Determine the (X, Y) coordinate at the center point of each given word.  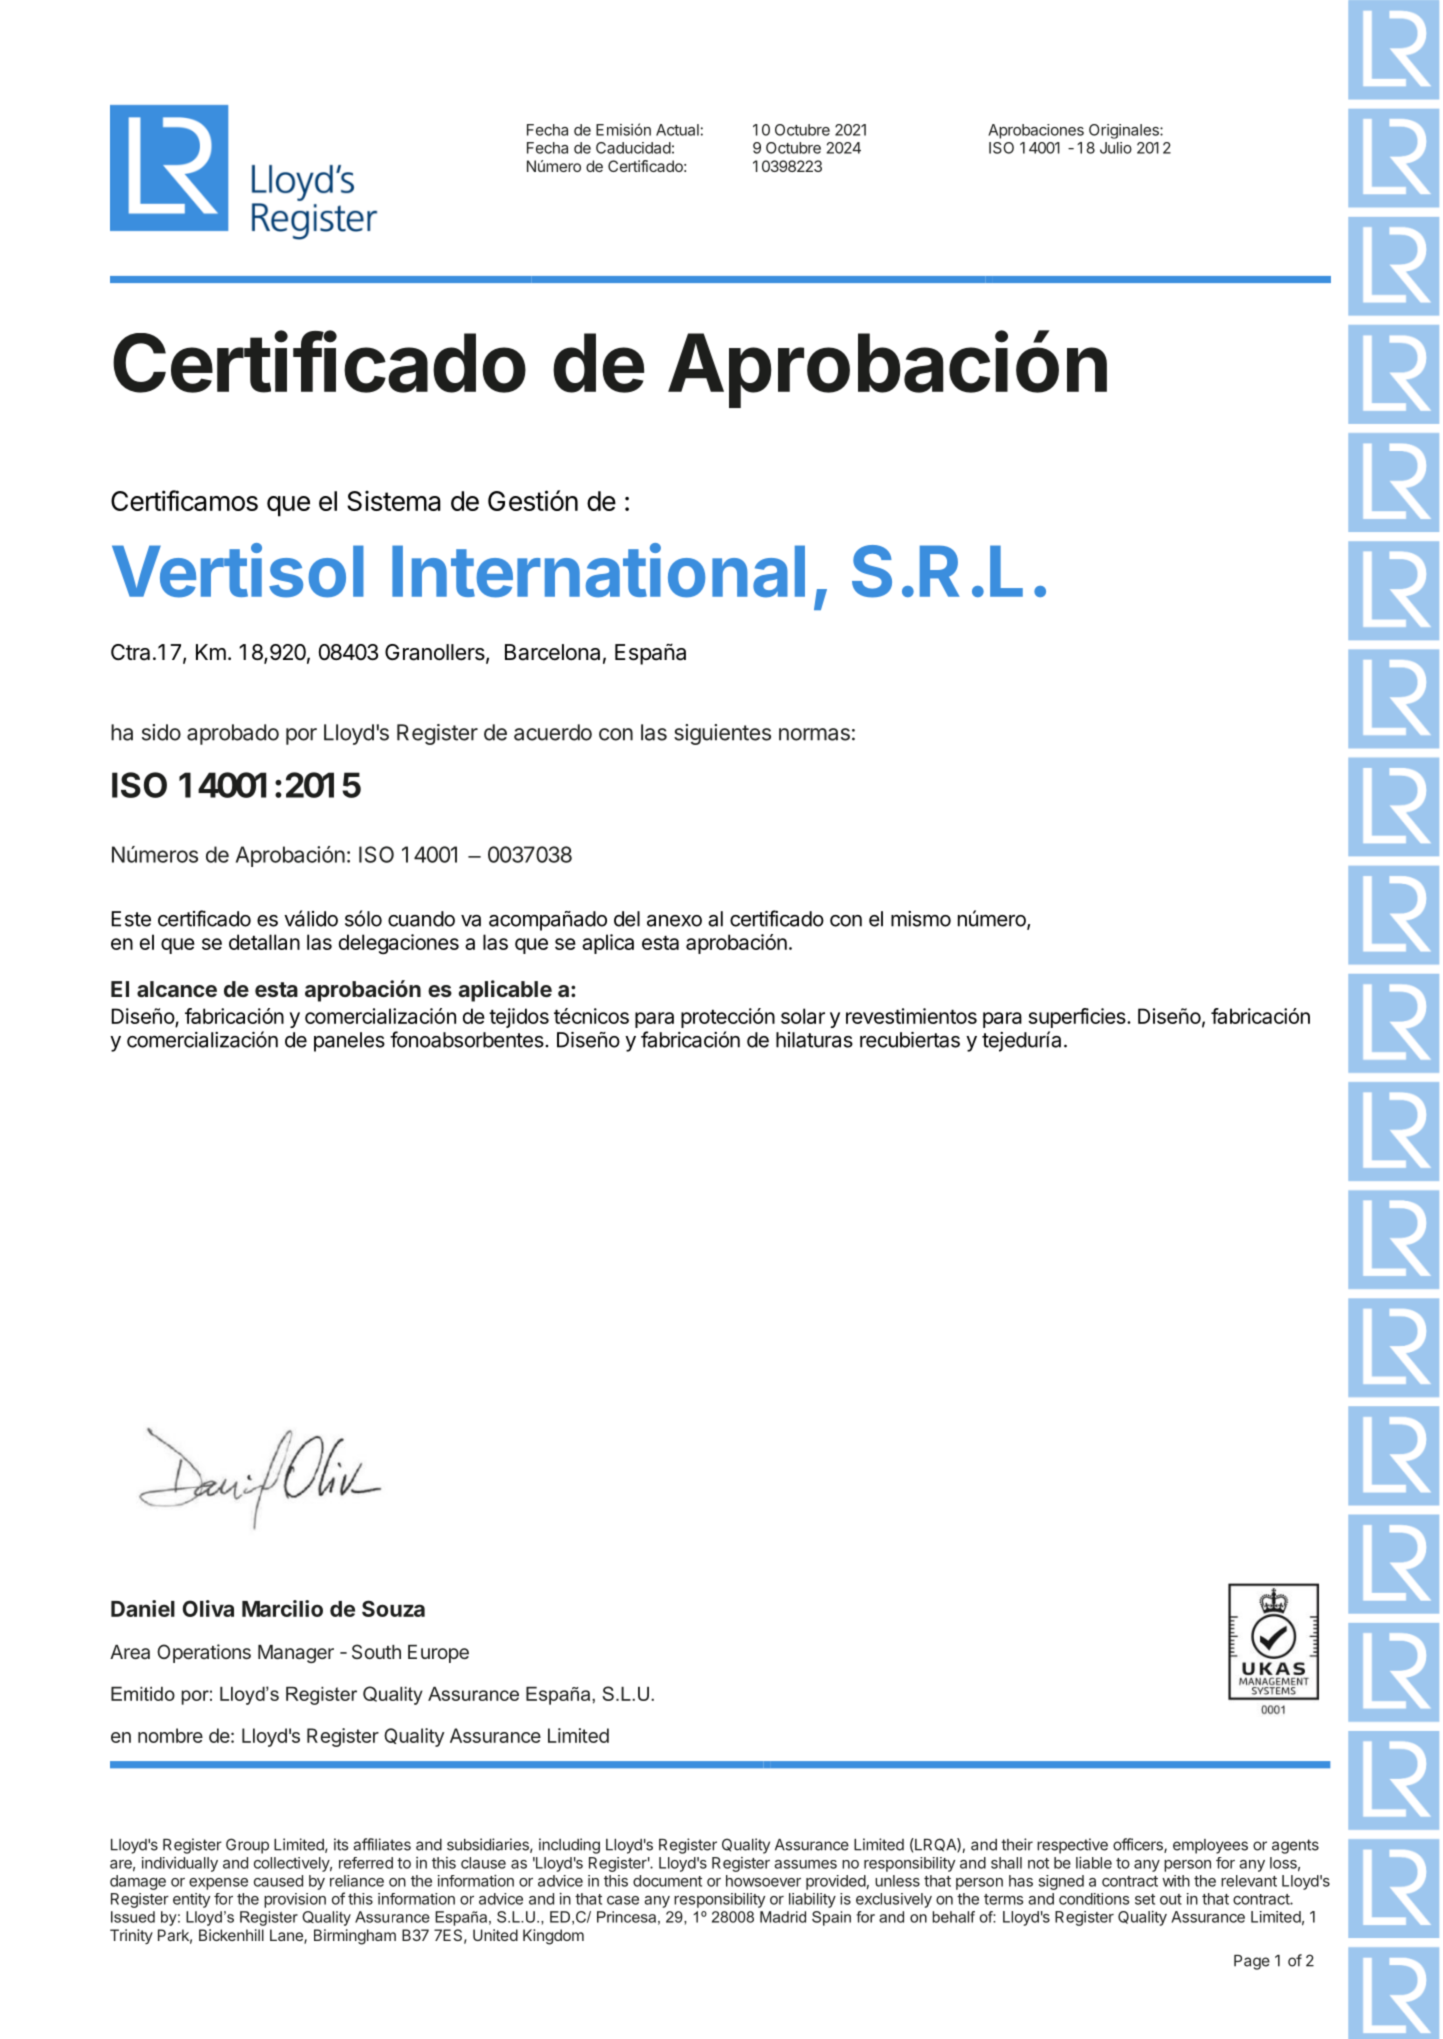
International (598, 570)
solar (803, 1016)
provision (295, 1900)
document (667, 1881)
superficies (1078, 1018)
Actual (677, 130)
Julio (1116, 148)
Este (131, 919)
